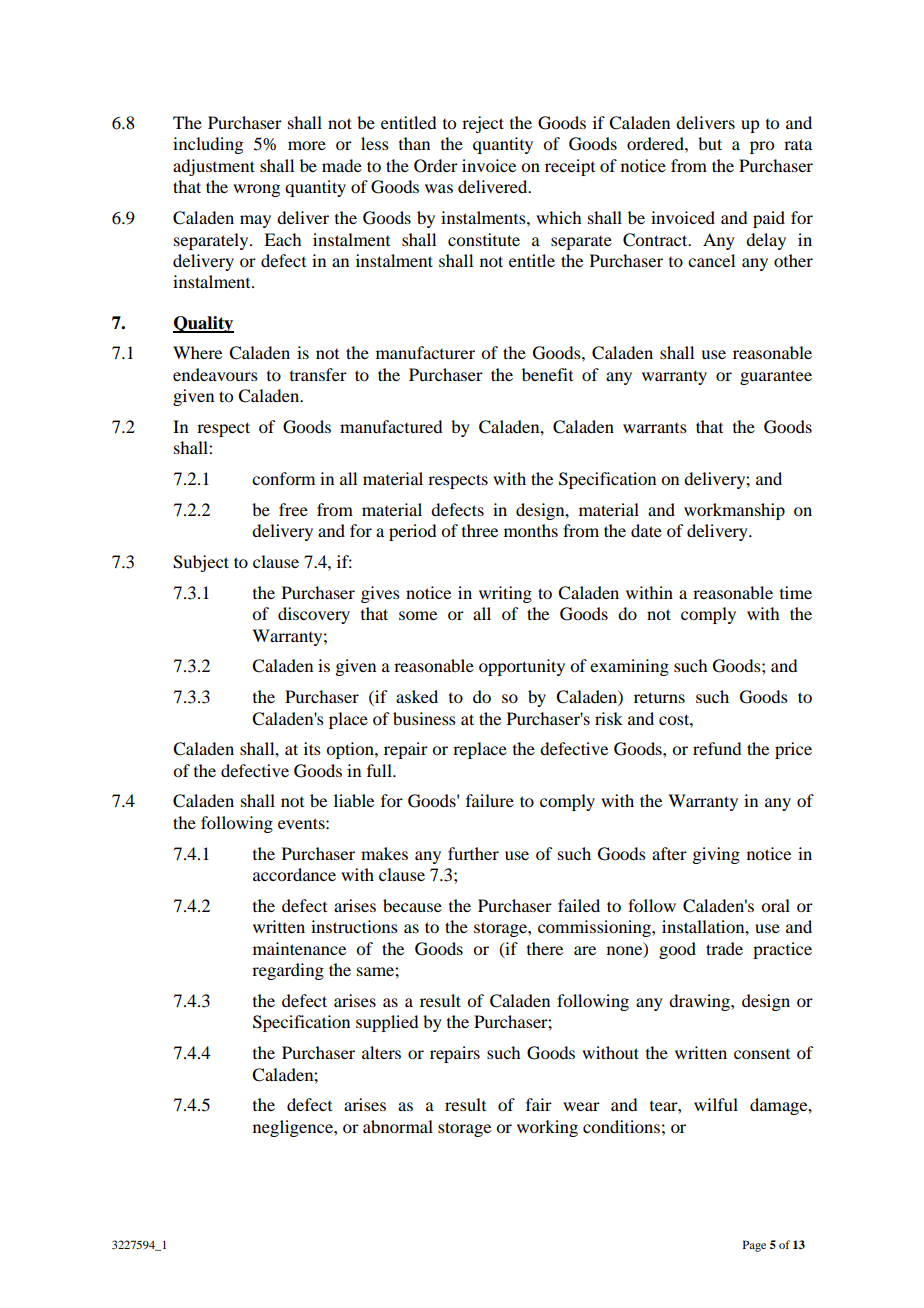  Describe the element at coordinates (294, 874) in the screenshot. I see `accordance` at that location.
